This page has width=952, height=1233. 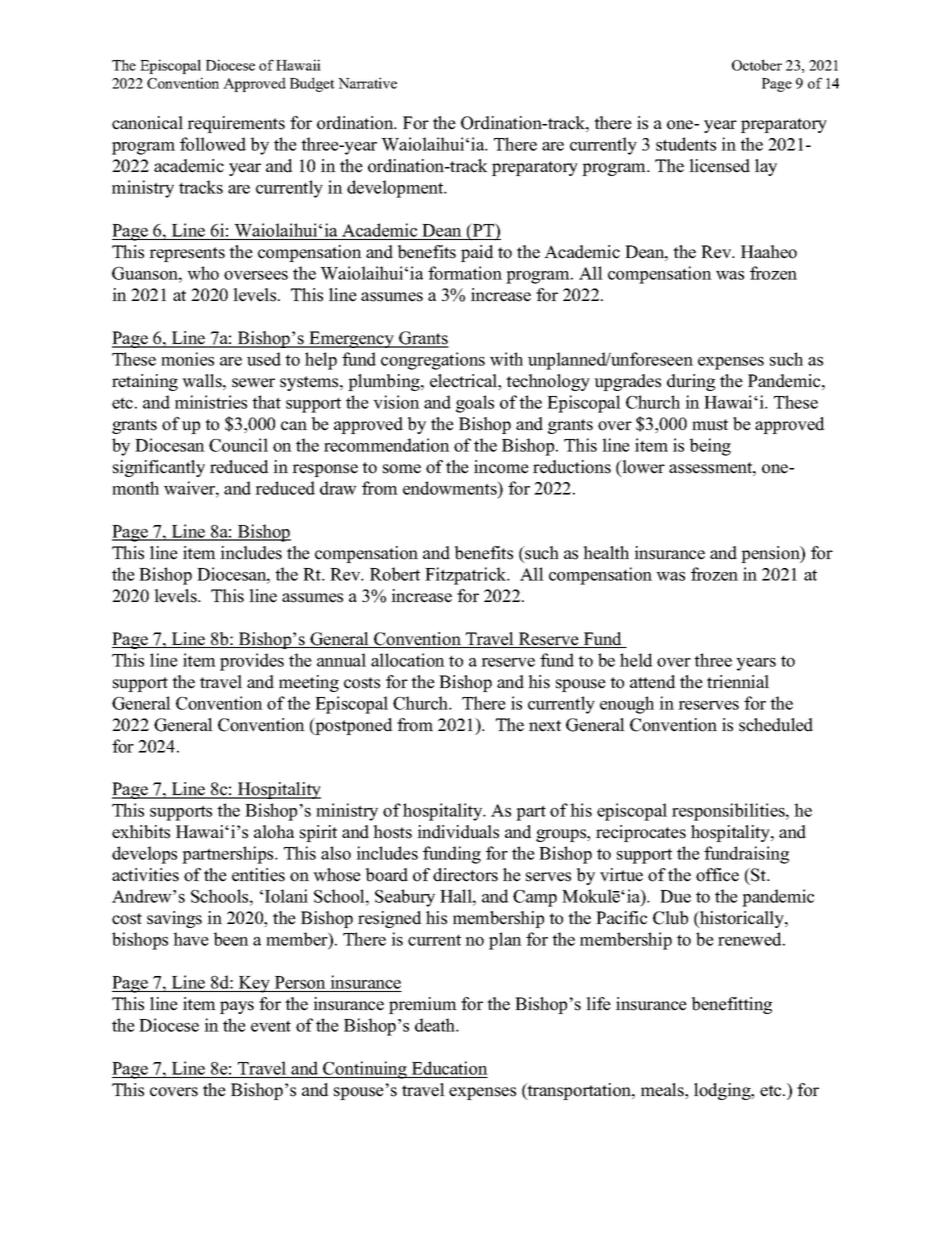 I want to click on pays, so click(x=237, y=1007).
